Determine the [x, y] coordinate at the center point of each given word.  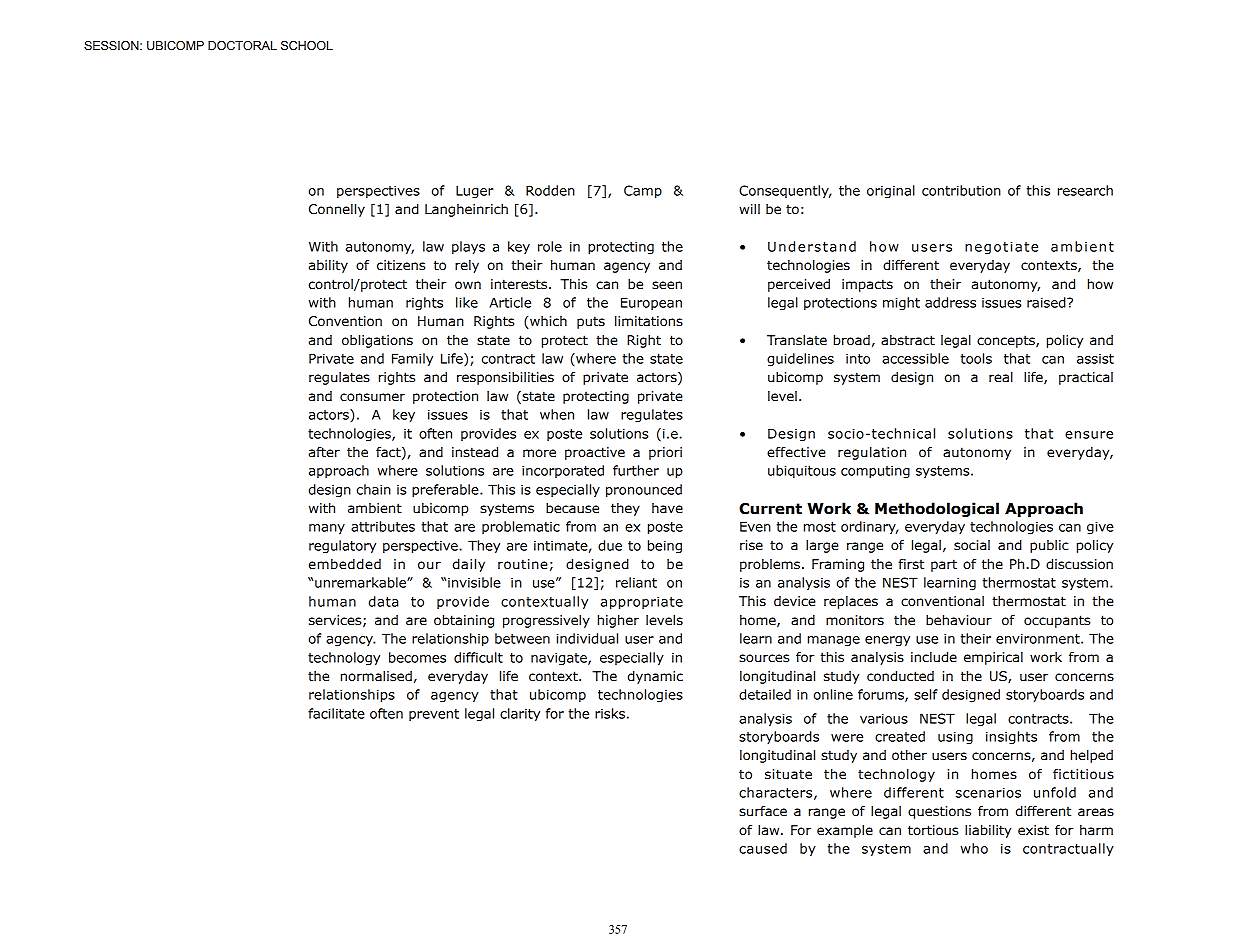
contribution [961, 190]
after [324, 452]
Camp [643, 192]
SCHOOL [307, 46]
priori [665, 453]
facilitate [336, 713]
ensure [1089, 435]
